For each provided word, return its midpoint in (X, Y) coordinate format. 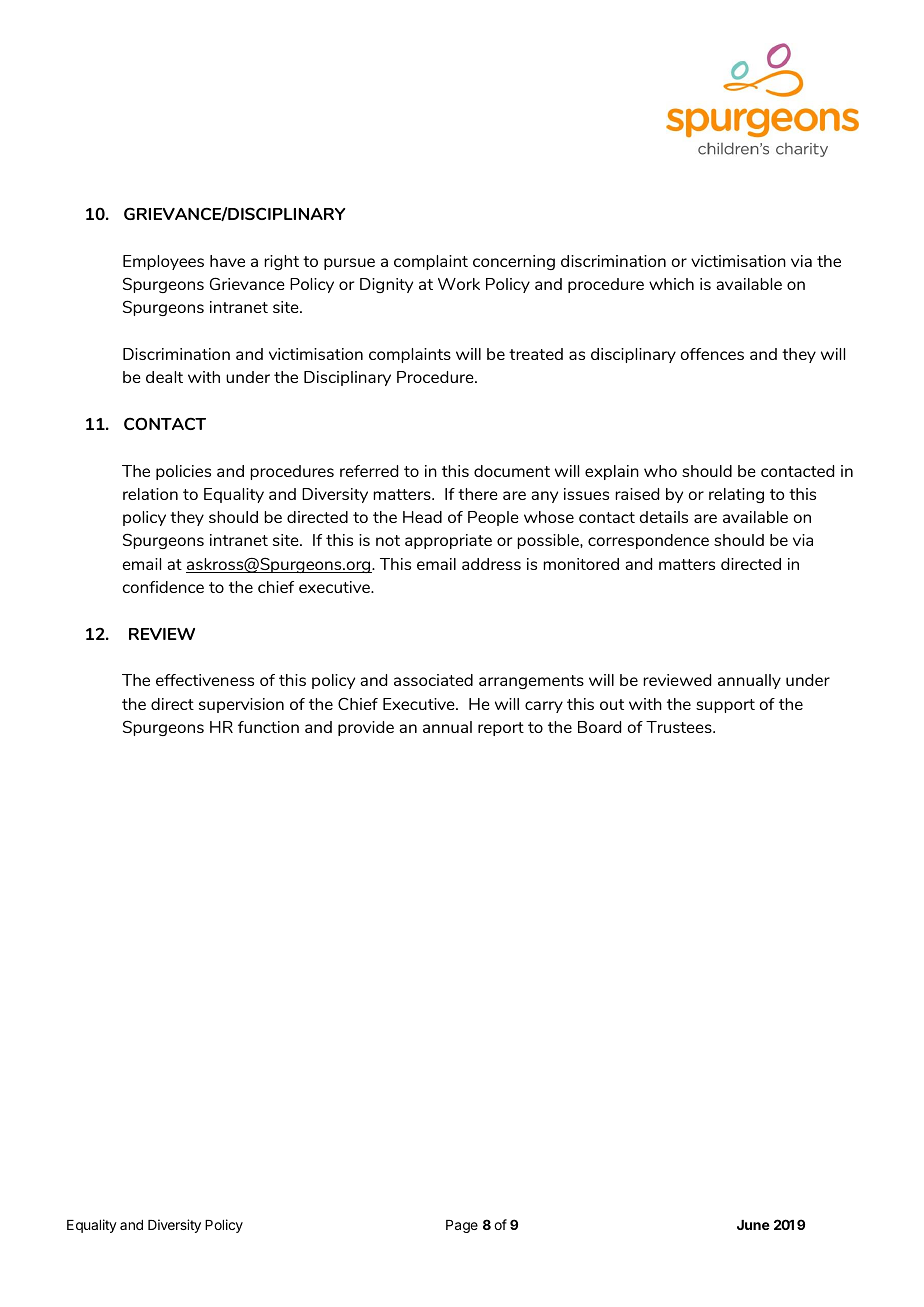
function (268, 727)
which (671, 284)
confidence (163, 587)
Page (462, 1226)
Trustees (680, 727)
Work (459, 284)
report (501, 729)
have (227, 261)
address (491, 564)
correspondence (648, 541)
